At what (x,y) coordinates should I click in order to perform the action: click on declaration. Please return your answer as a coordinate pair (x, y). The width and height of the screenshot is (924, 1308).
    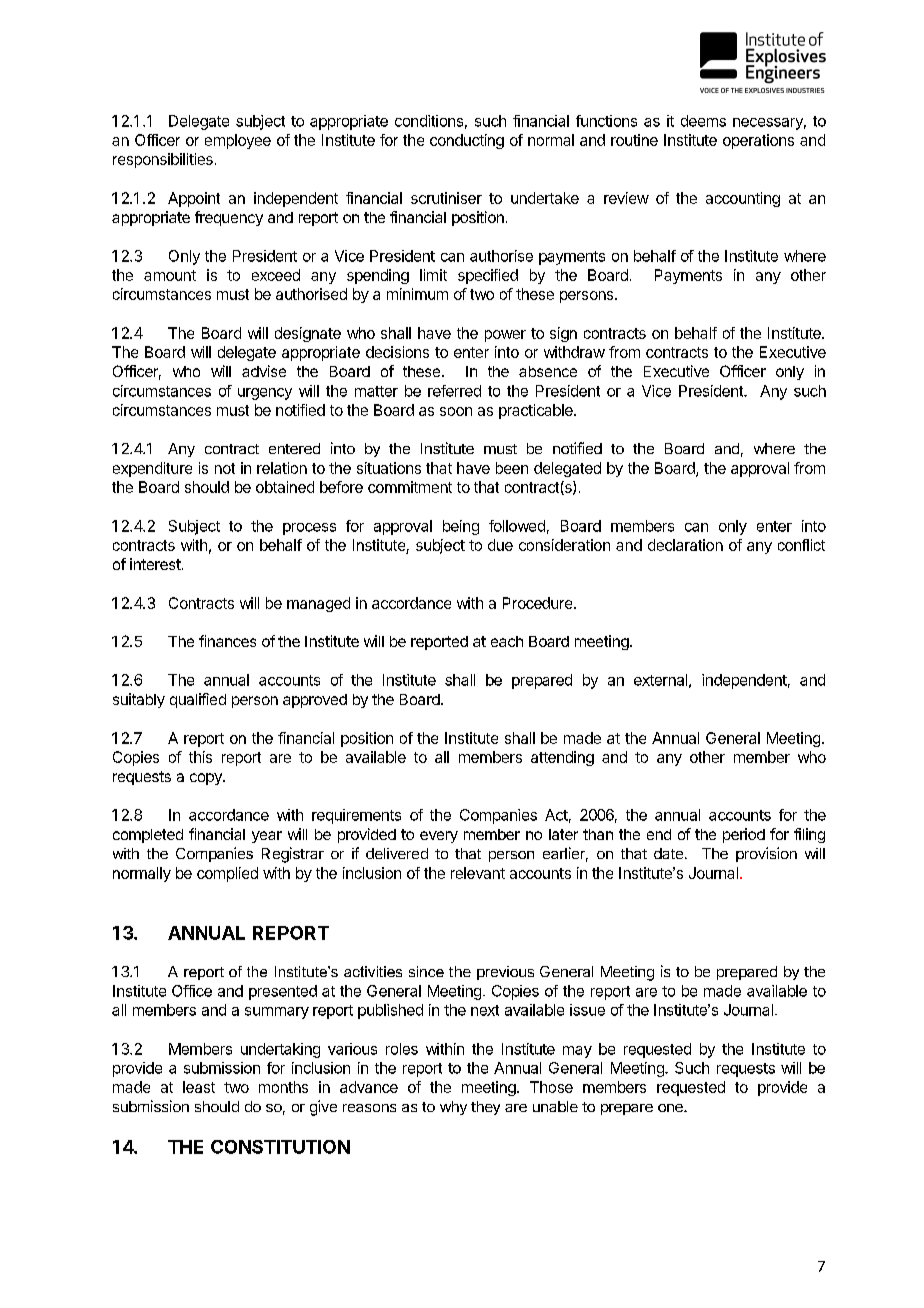
    Looking at the image, I should click on (685, 545).
